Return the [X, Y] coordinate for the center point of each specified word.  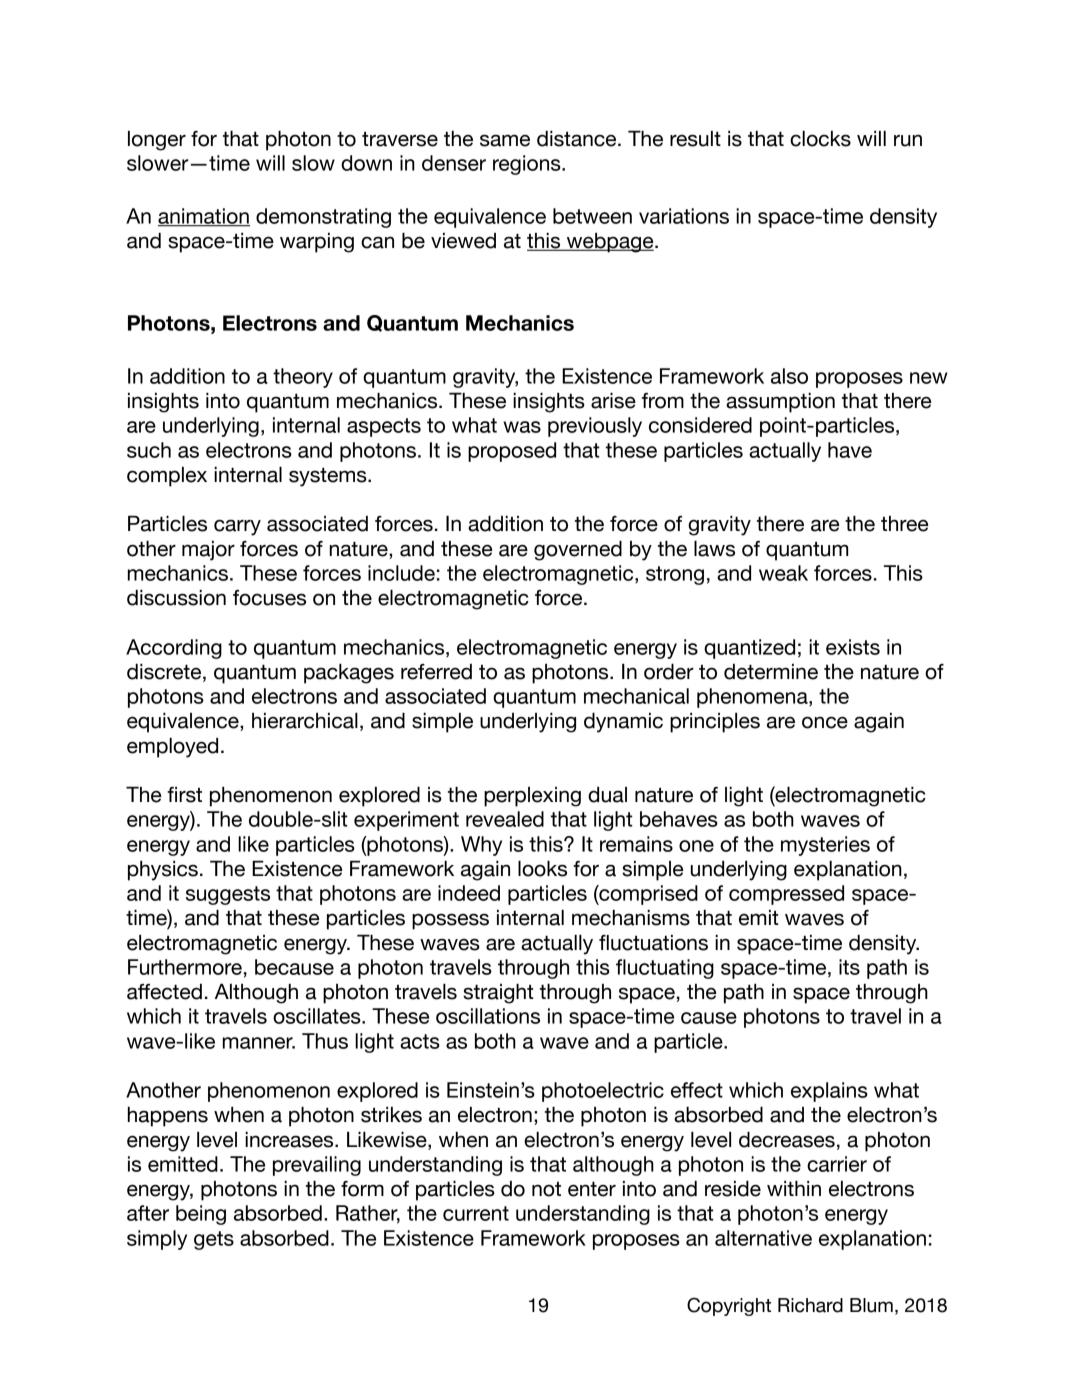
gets [214, 1240]
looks [542, 869]
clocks [820, 139]
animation [204, 217]
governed [578, 551]
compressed [786, 895]
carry [237, 527]
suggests [228, 895]
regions [528, 165]
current [476, 1213]
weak [783, 573]
